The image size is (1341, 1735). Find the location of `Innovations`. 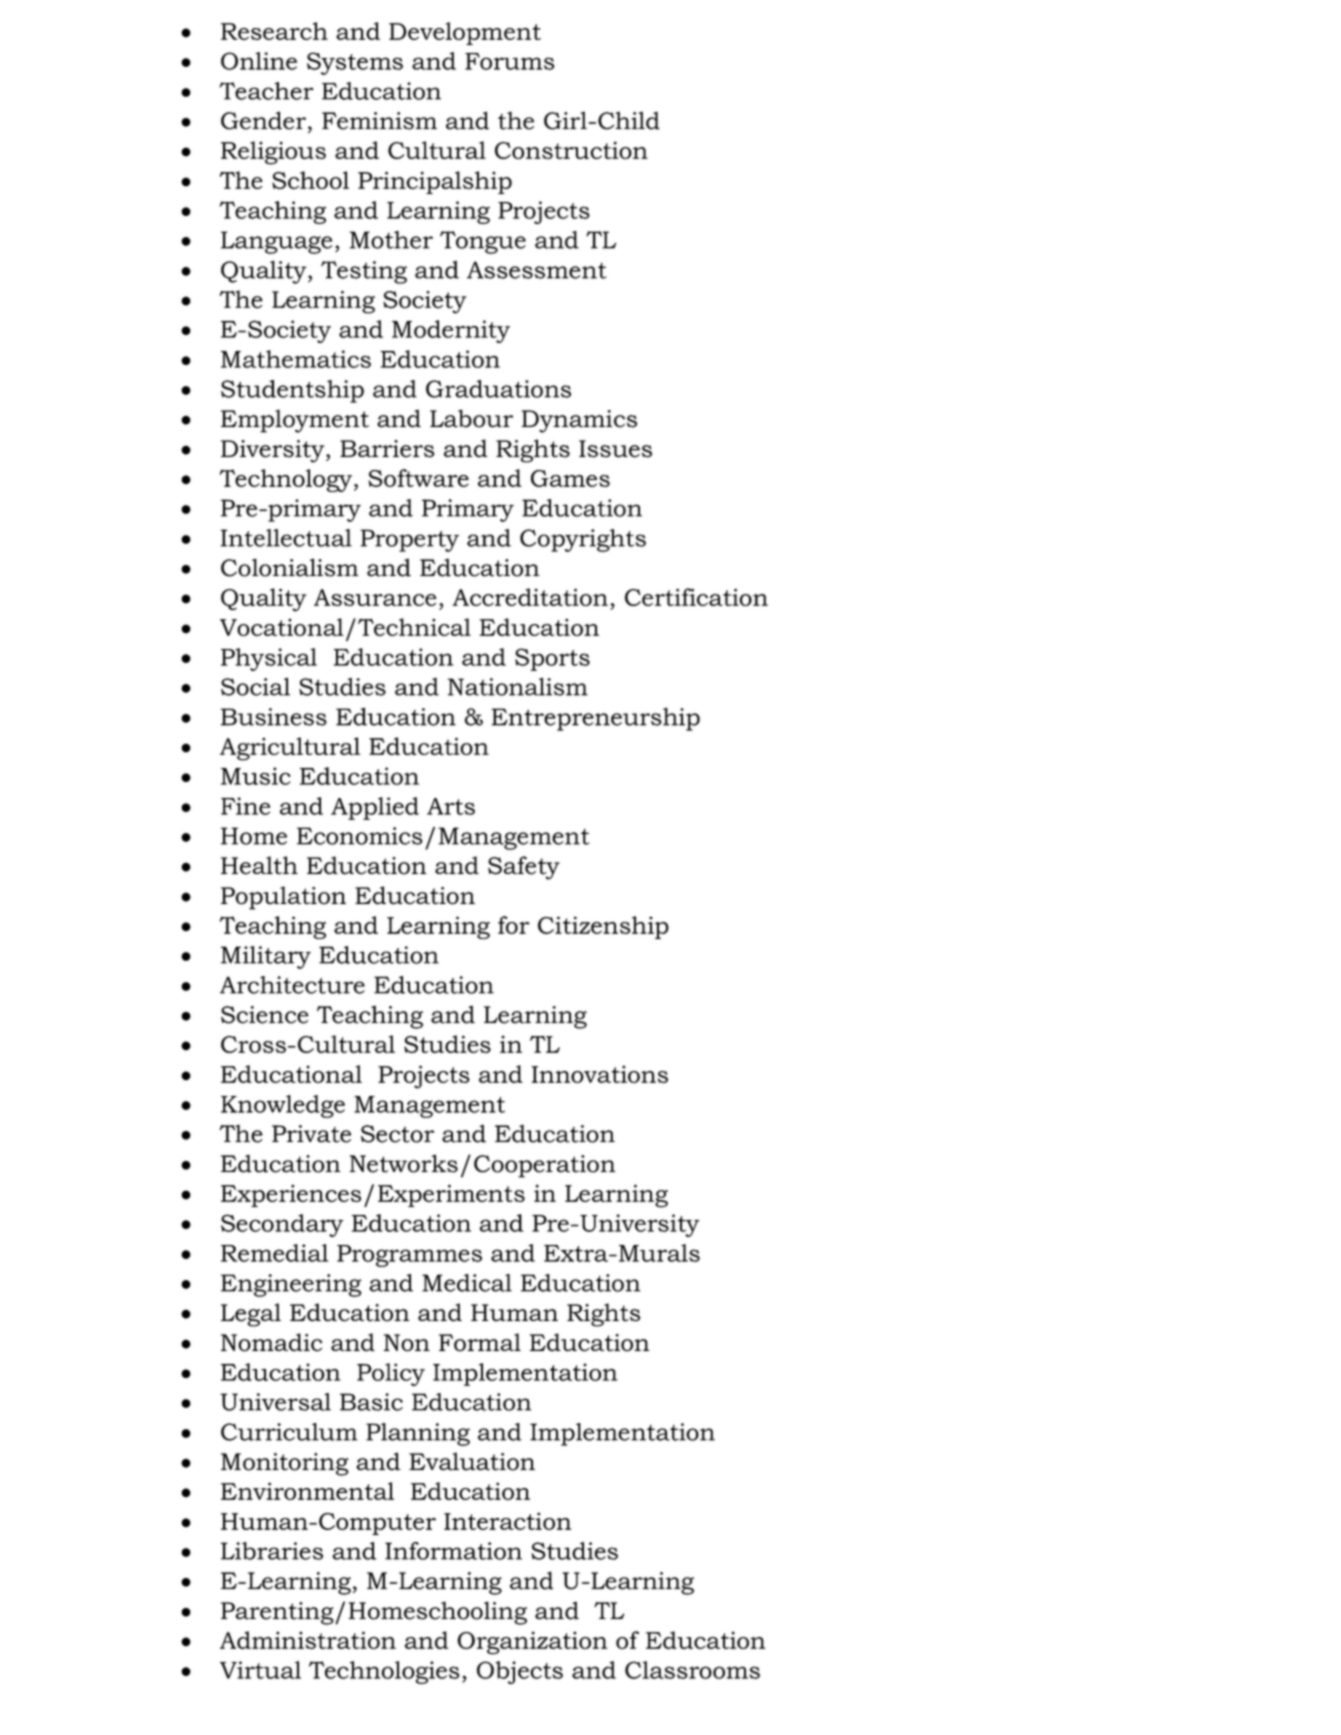

Innovations is located at coordinates (599, 1074).
